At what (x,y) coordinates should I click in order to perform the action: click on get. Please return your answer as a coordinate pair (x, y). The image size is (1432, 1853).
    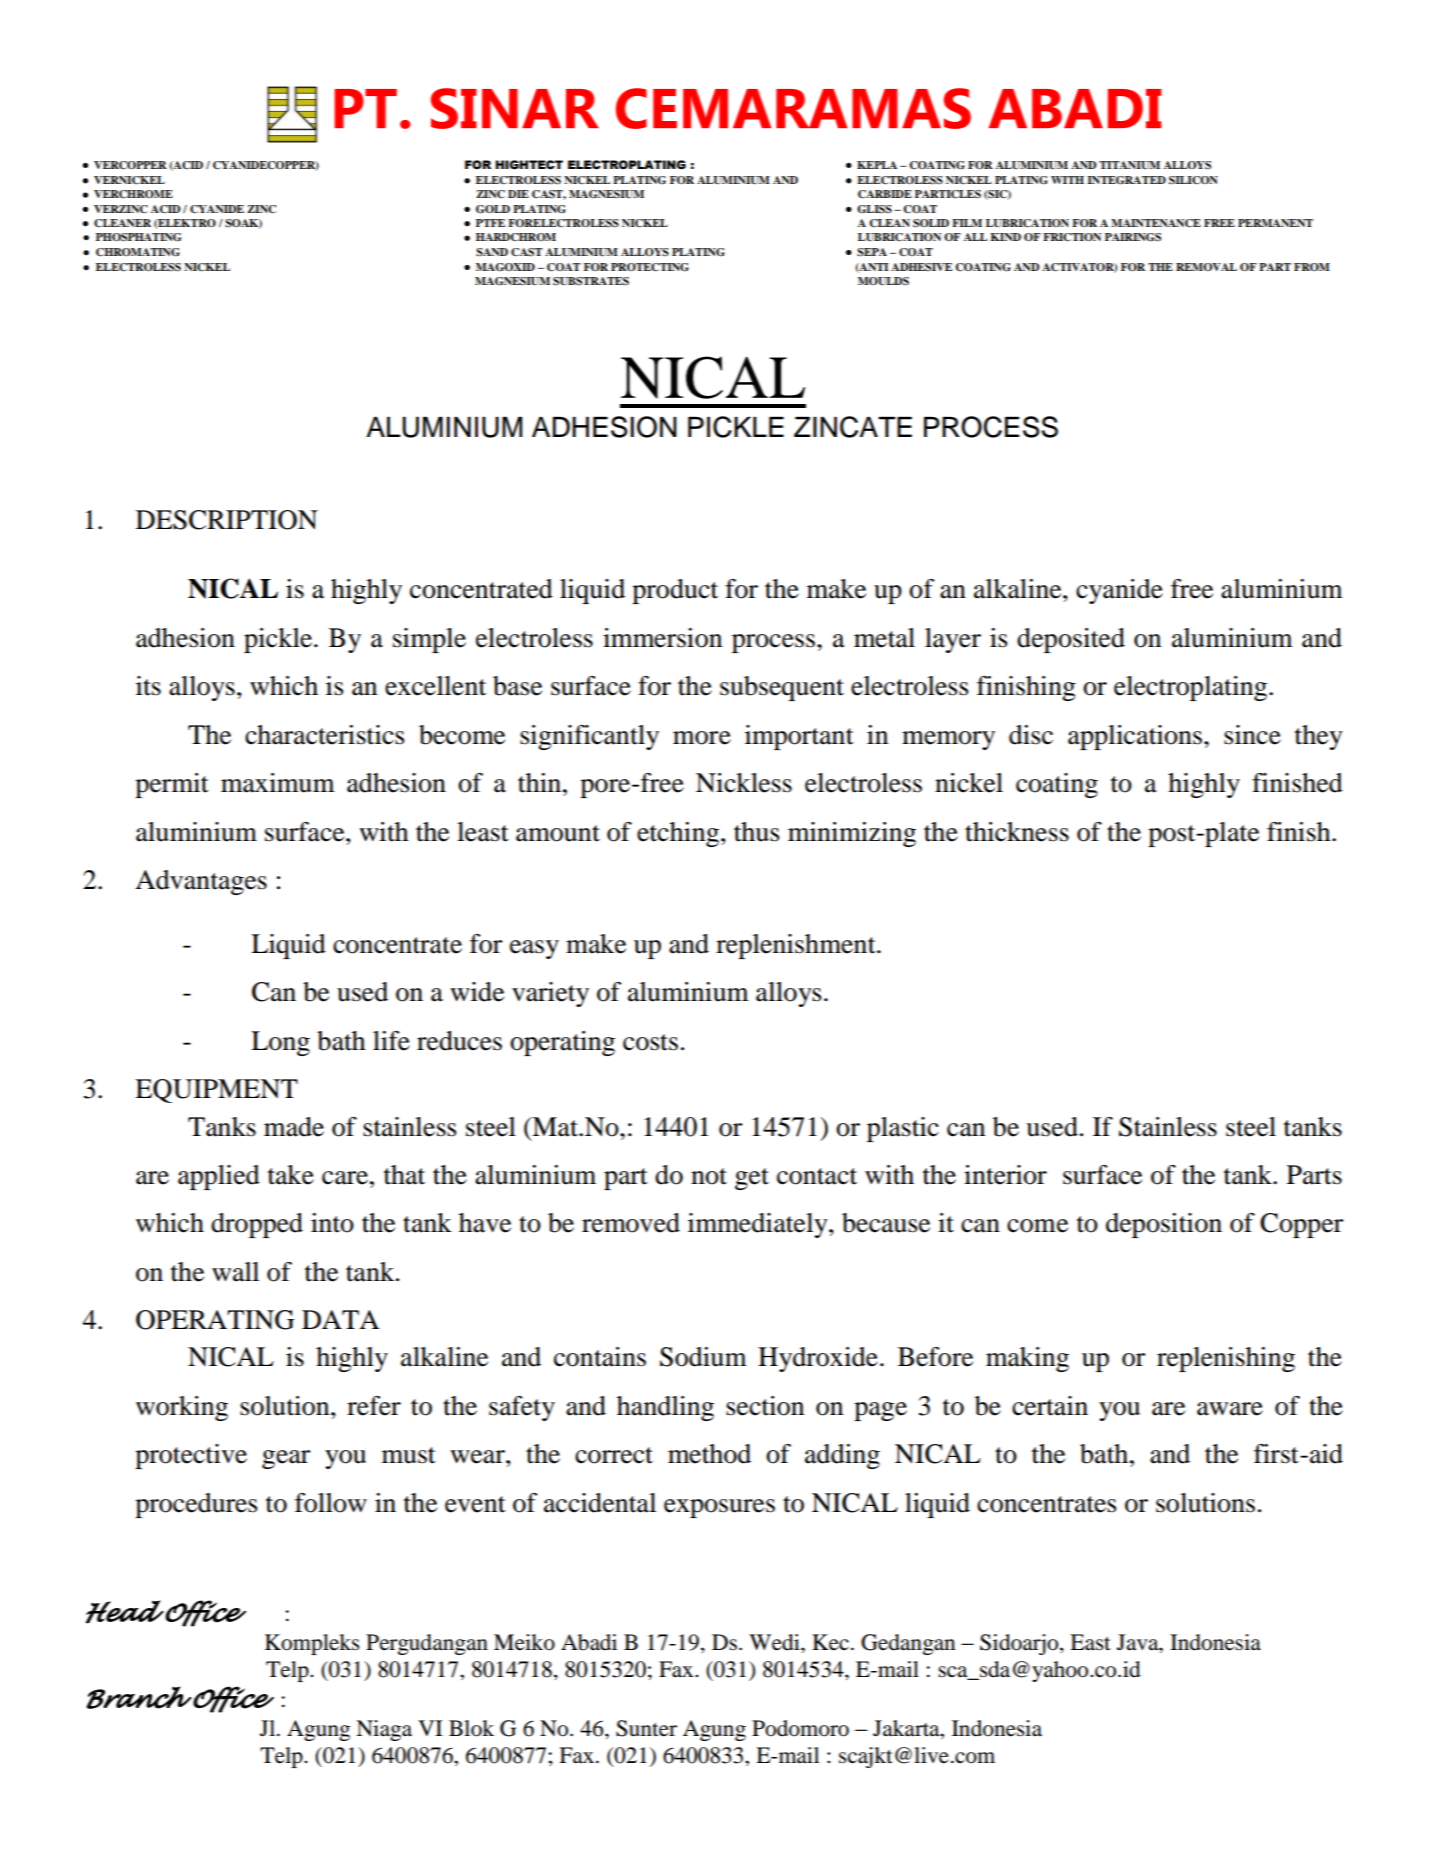
    Looking at the image, I should click on (752, 1179).
